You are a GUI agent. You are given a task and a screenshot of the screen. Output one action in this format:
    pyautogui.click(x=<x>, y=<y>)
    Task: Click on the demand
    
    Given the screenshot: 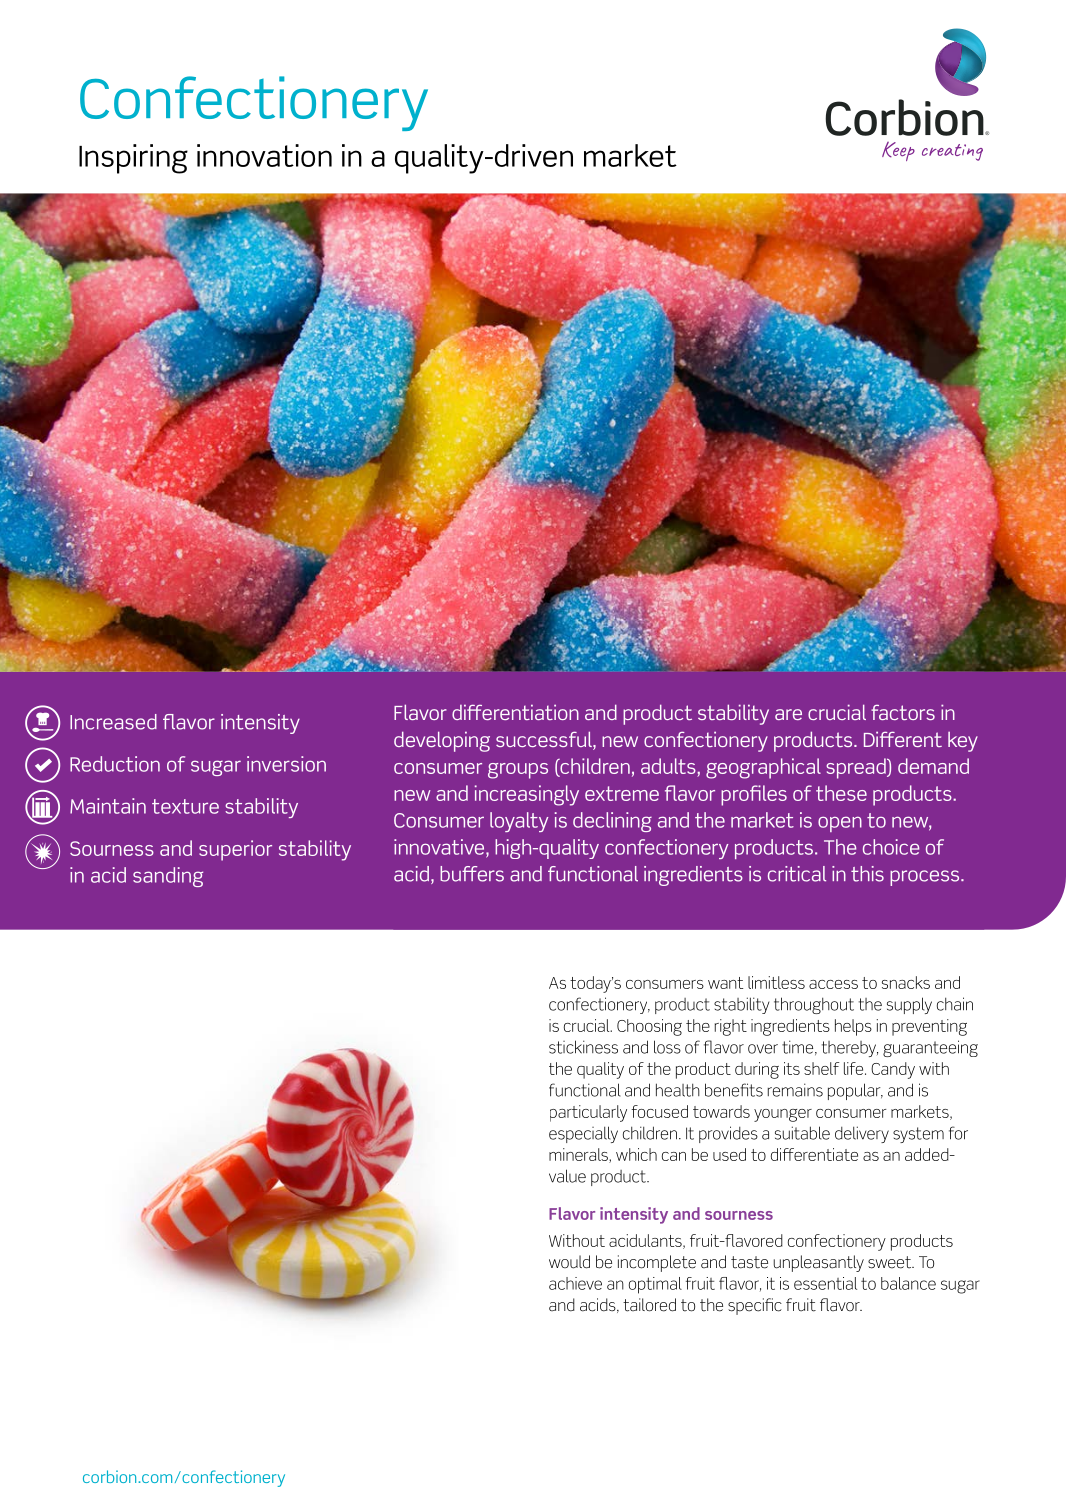 What is the action you would take?
    pyautogui.click(x=933, y=766)
